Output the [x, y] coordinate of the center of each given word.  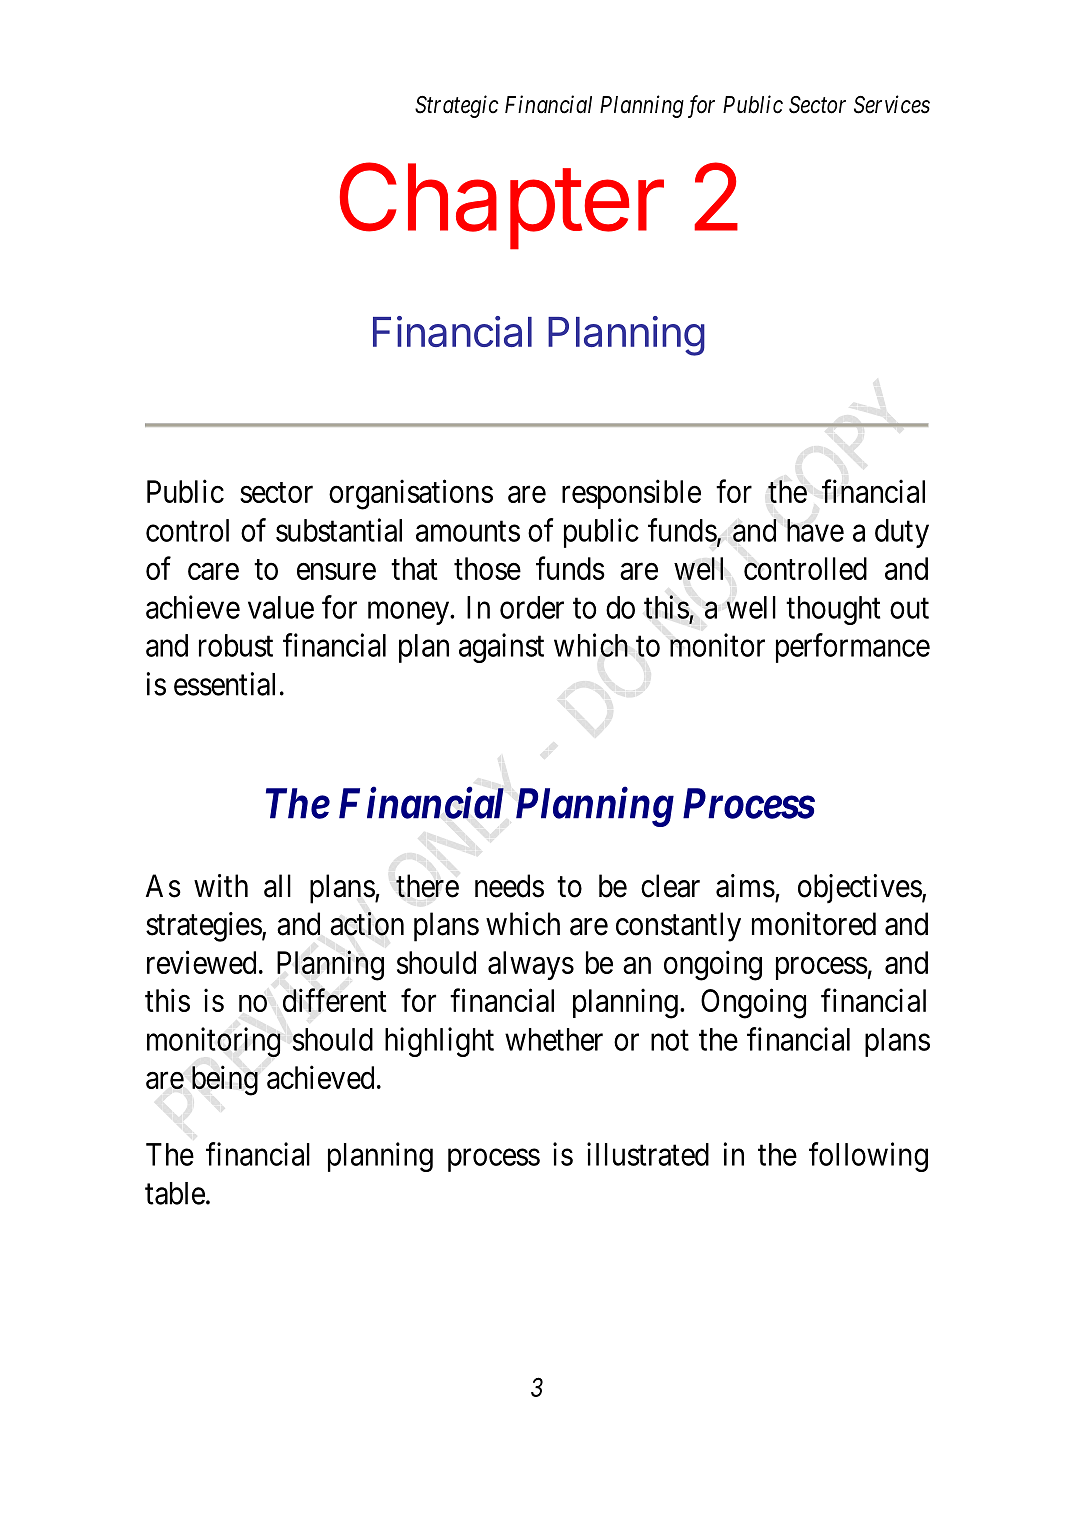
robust [236, 645]
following [868, 1157]
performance [853, 648]
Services [892, 104]
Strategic [457, 106]
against [501, 648]
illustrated [648, 1154]
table [175, 1193]
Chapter [502, 206]
